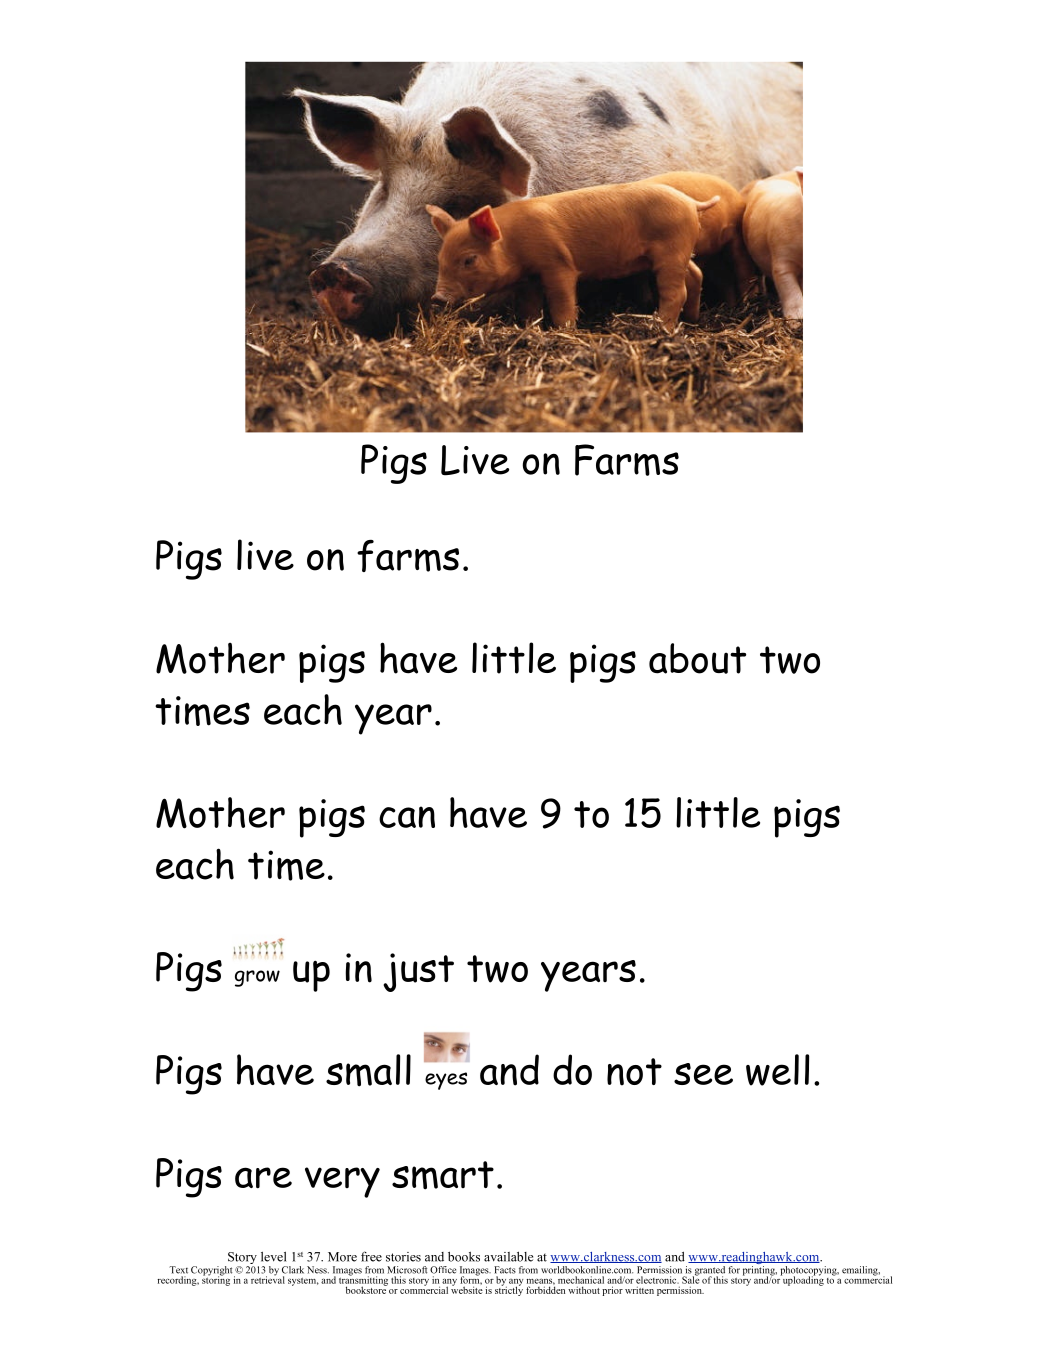  Describe the element at coordinates (446, 1081) in the screenshot. I see `eyes` at that location.
